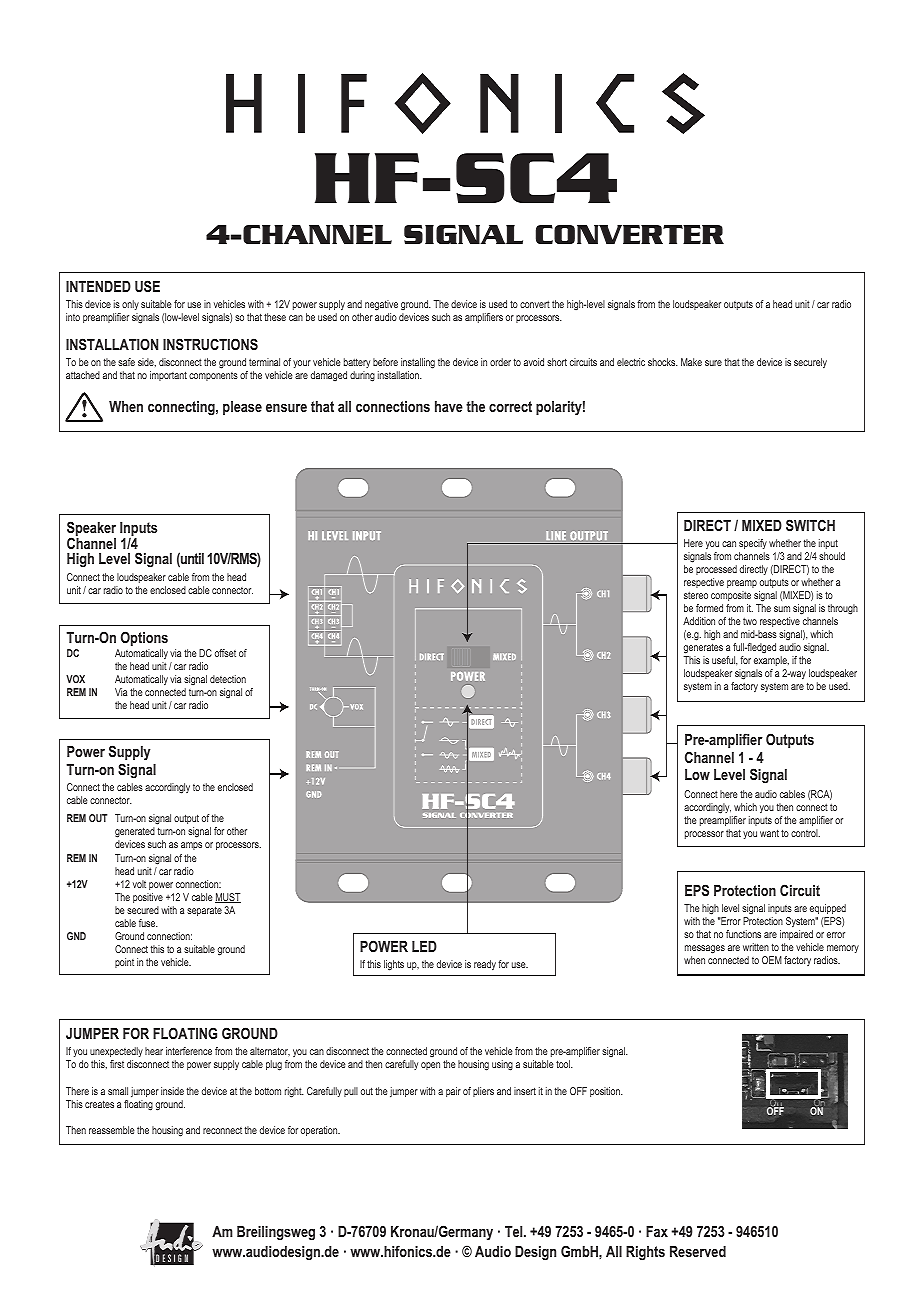  Describe the element at coordinates (691, 362) in the screenshot. I see `Make` at that location.
